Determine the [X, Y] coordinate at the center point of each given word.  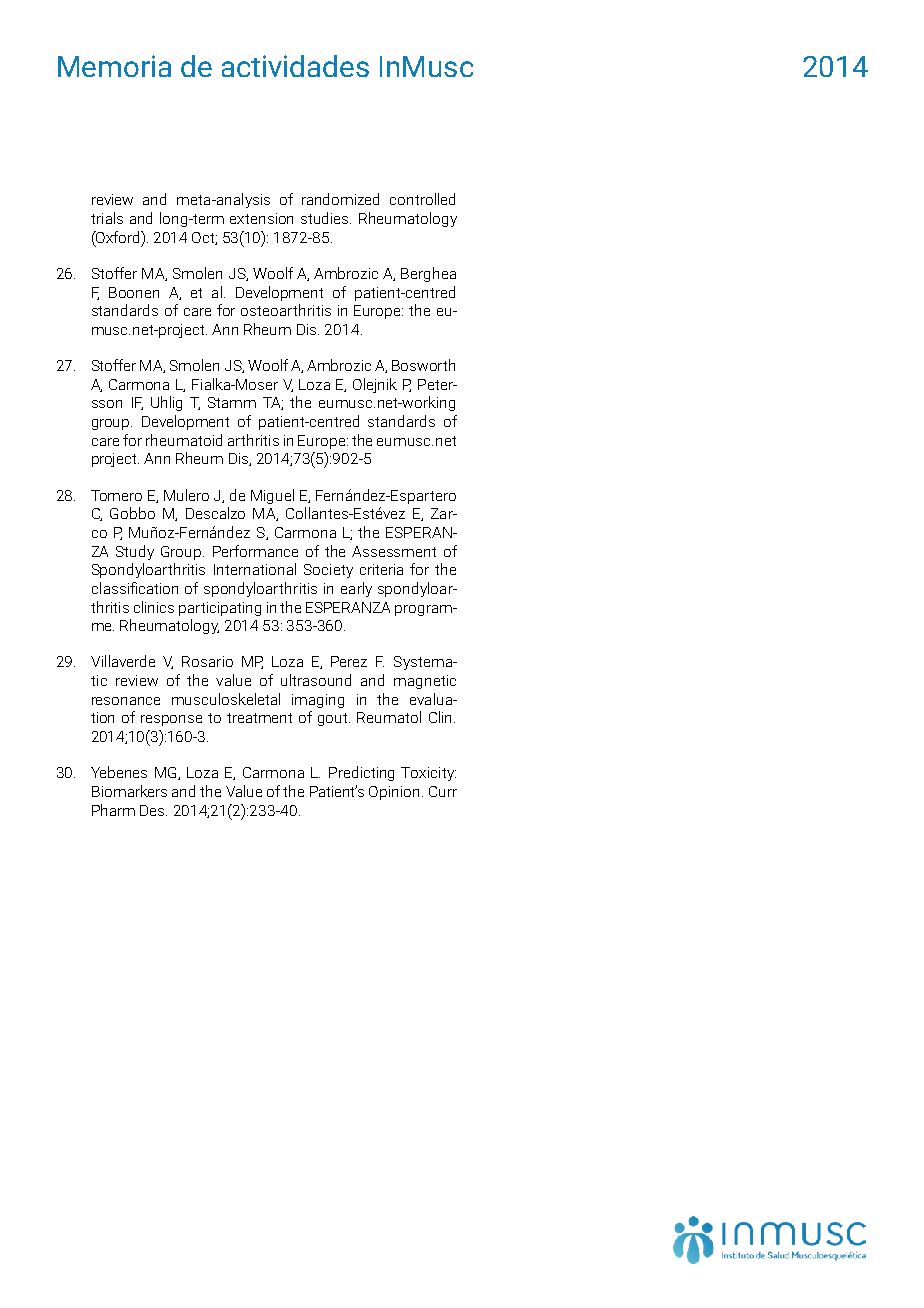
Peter [436, 384]
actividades [295, 66]
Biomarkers [129, 791]
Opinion [396, 793]
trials [107, 218]
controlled [422, 199]
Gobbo [132, 513]
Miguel [272, 496]
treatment [259, 718]
